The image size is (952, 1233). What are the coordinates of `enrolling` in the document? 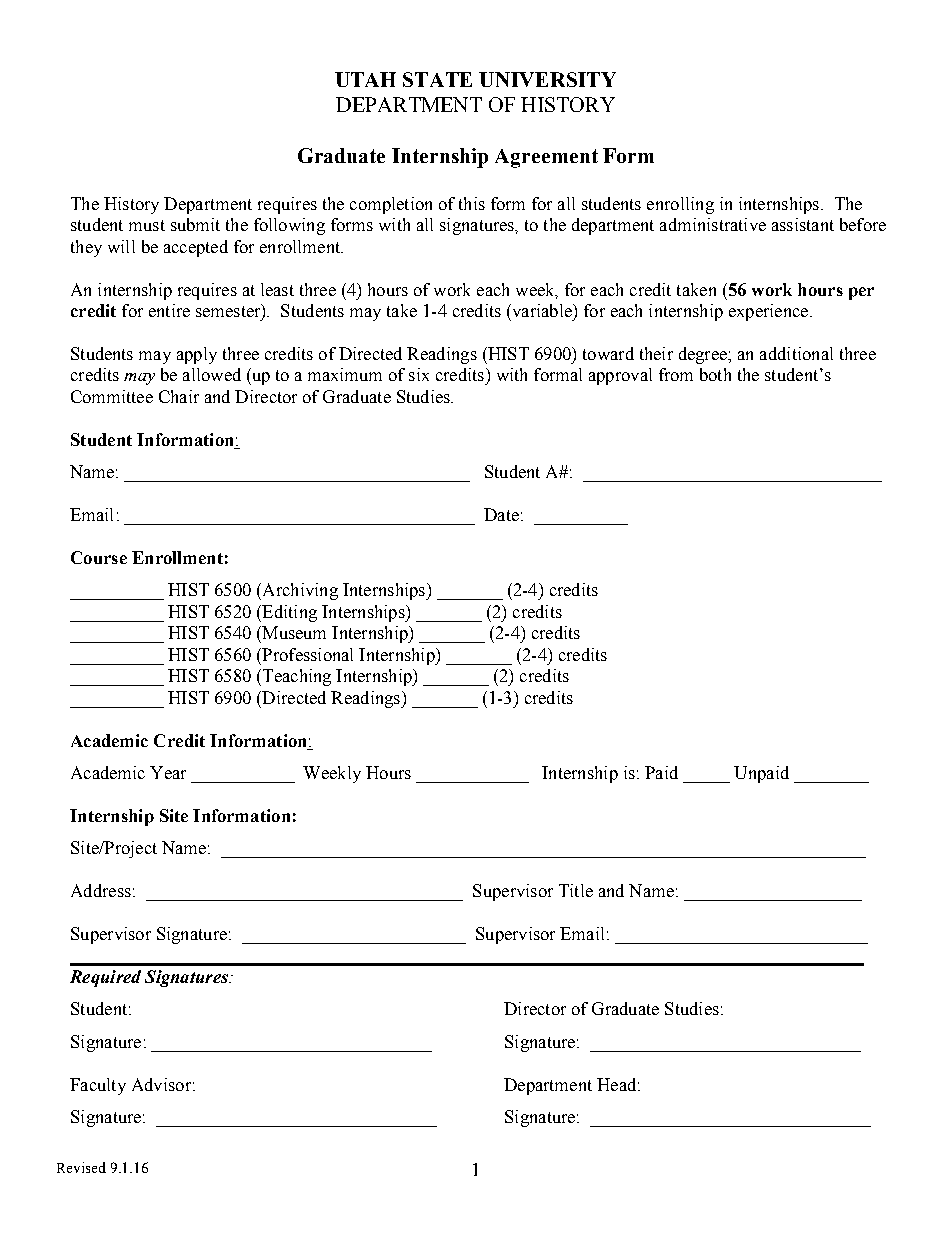 It's located at (680, 205).
